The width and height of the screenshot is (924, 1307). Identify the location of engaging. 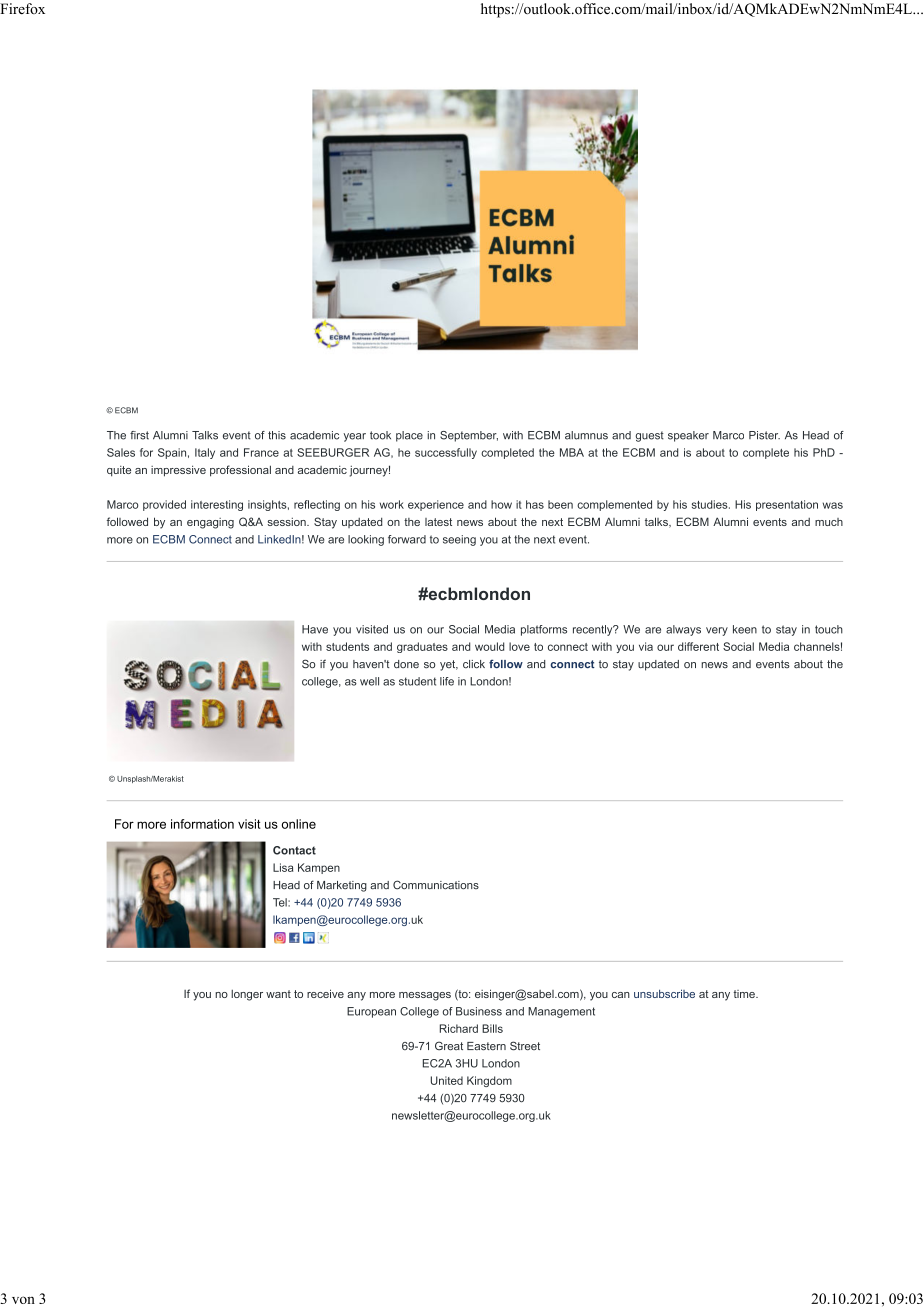
(210, 523).
